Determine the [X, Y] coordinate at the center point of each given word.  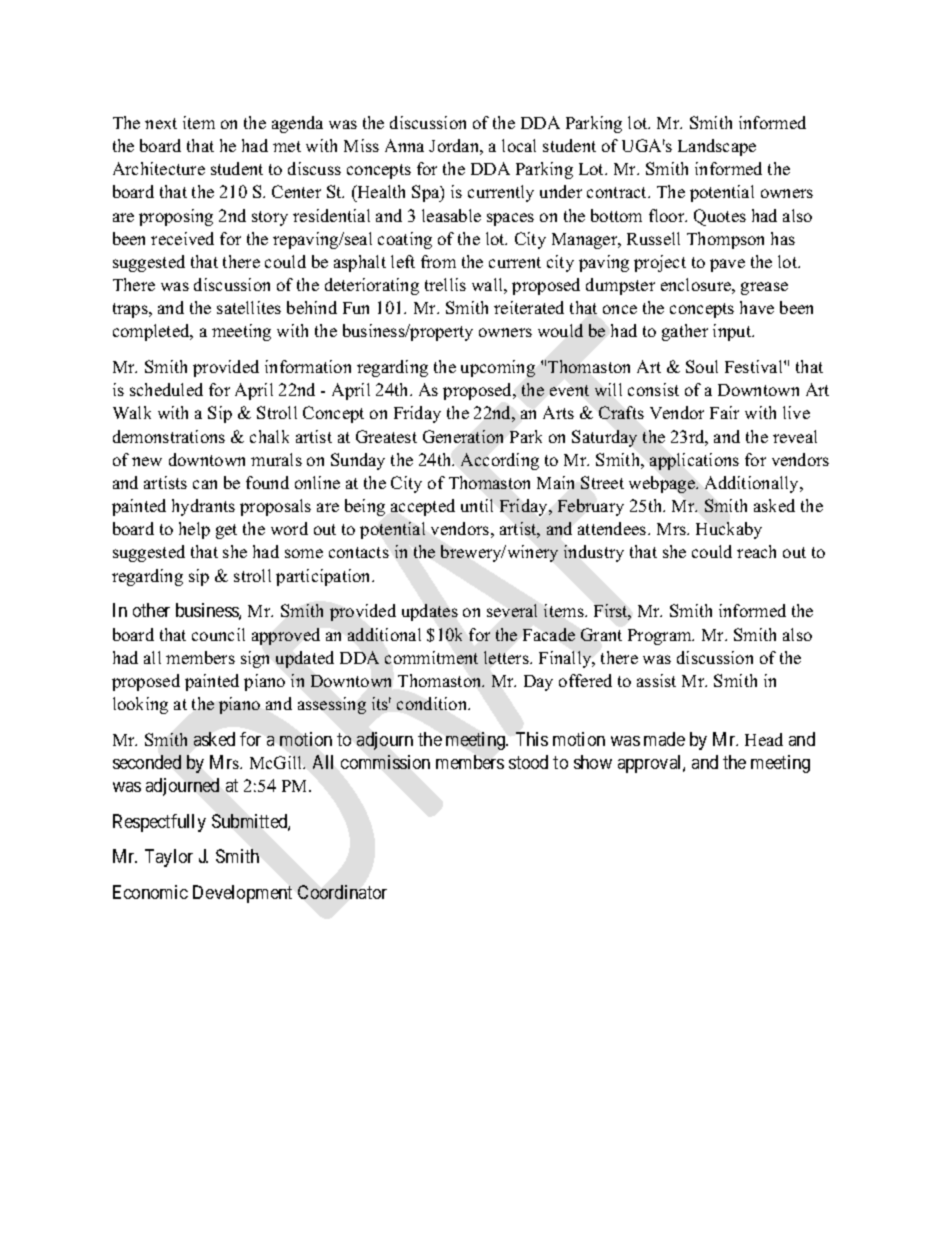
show [593, 762]
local [519, 145]
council [218, 634]
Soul [702, 366]
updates [430, 612]
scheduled [166, 389]
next [161, 123]
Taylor [169, 858]
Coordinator [342, 892]
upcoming [498, 368]
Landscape [717, 147]
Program [661, 637]
